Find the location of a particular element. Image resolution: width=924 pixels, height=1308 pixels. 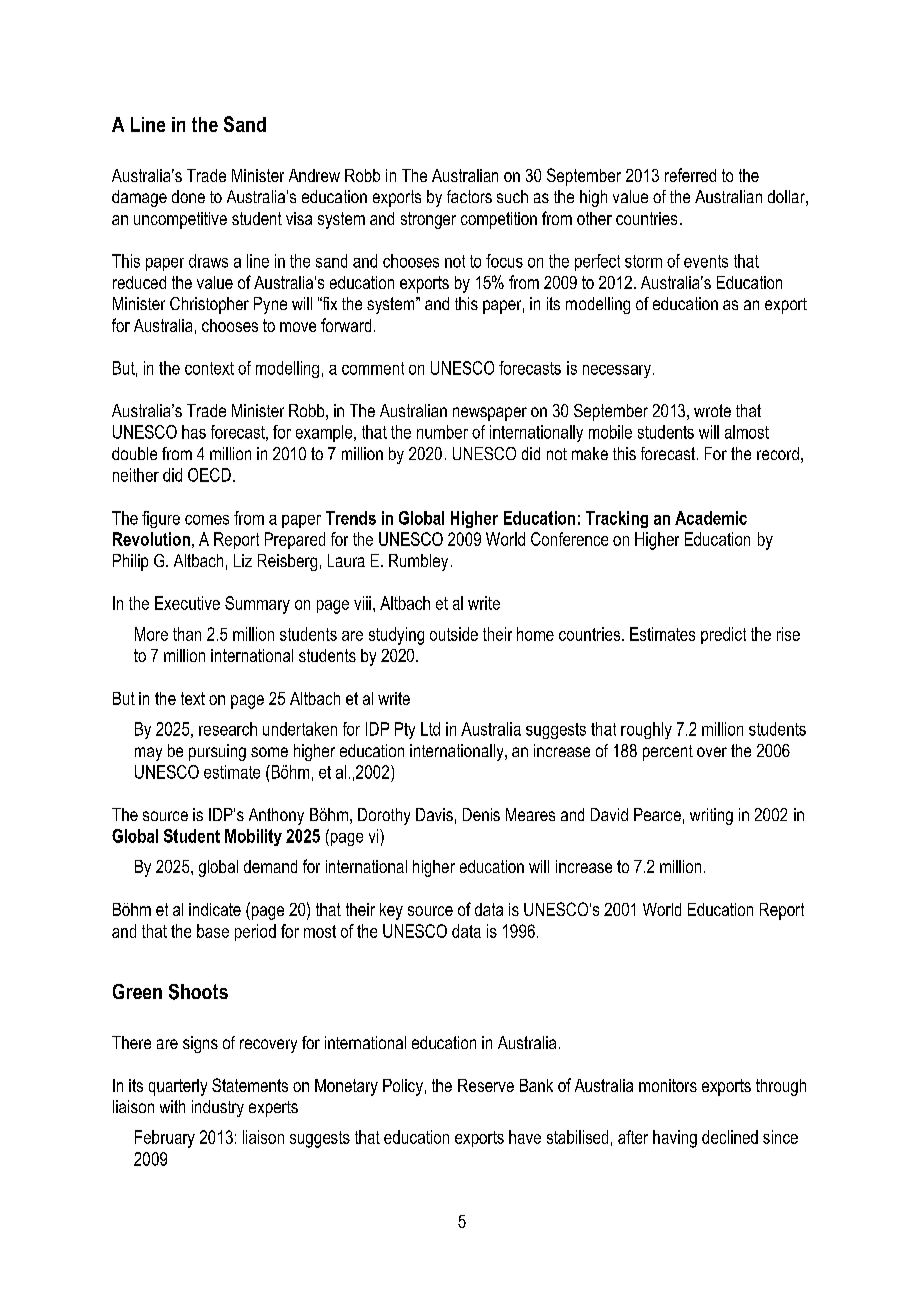

factors is located at coordinates (469, 196).
